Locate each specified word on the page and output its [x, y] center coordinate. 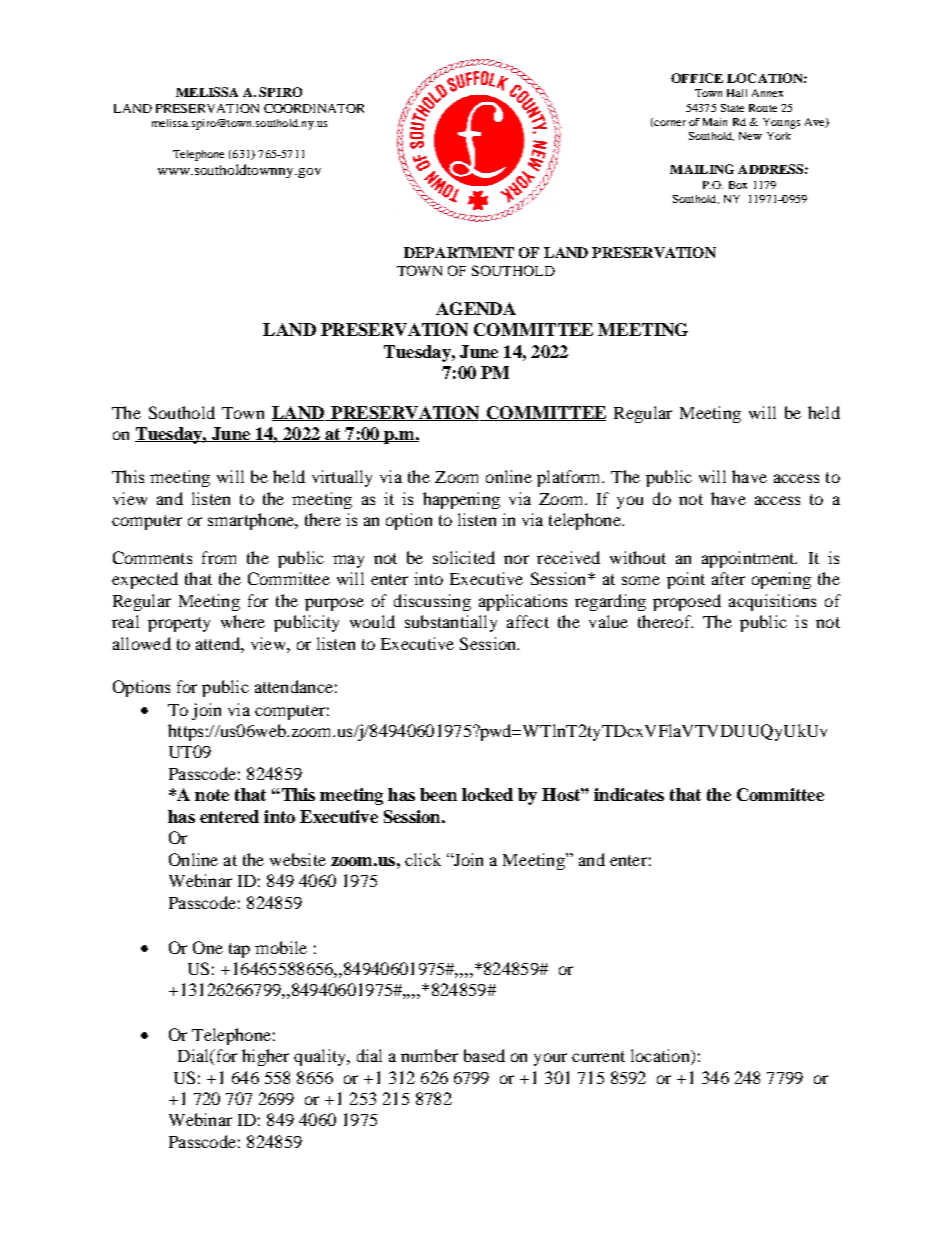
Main [715, 122]
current [598, 1056]
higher [265, 1057]
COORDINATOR [314, 108]
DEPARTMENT [459, 252]
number [429, 1055]
